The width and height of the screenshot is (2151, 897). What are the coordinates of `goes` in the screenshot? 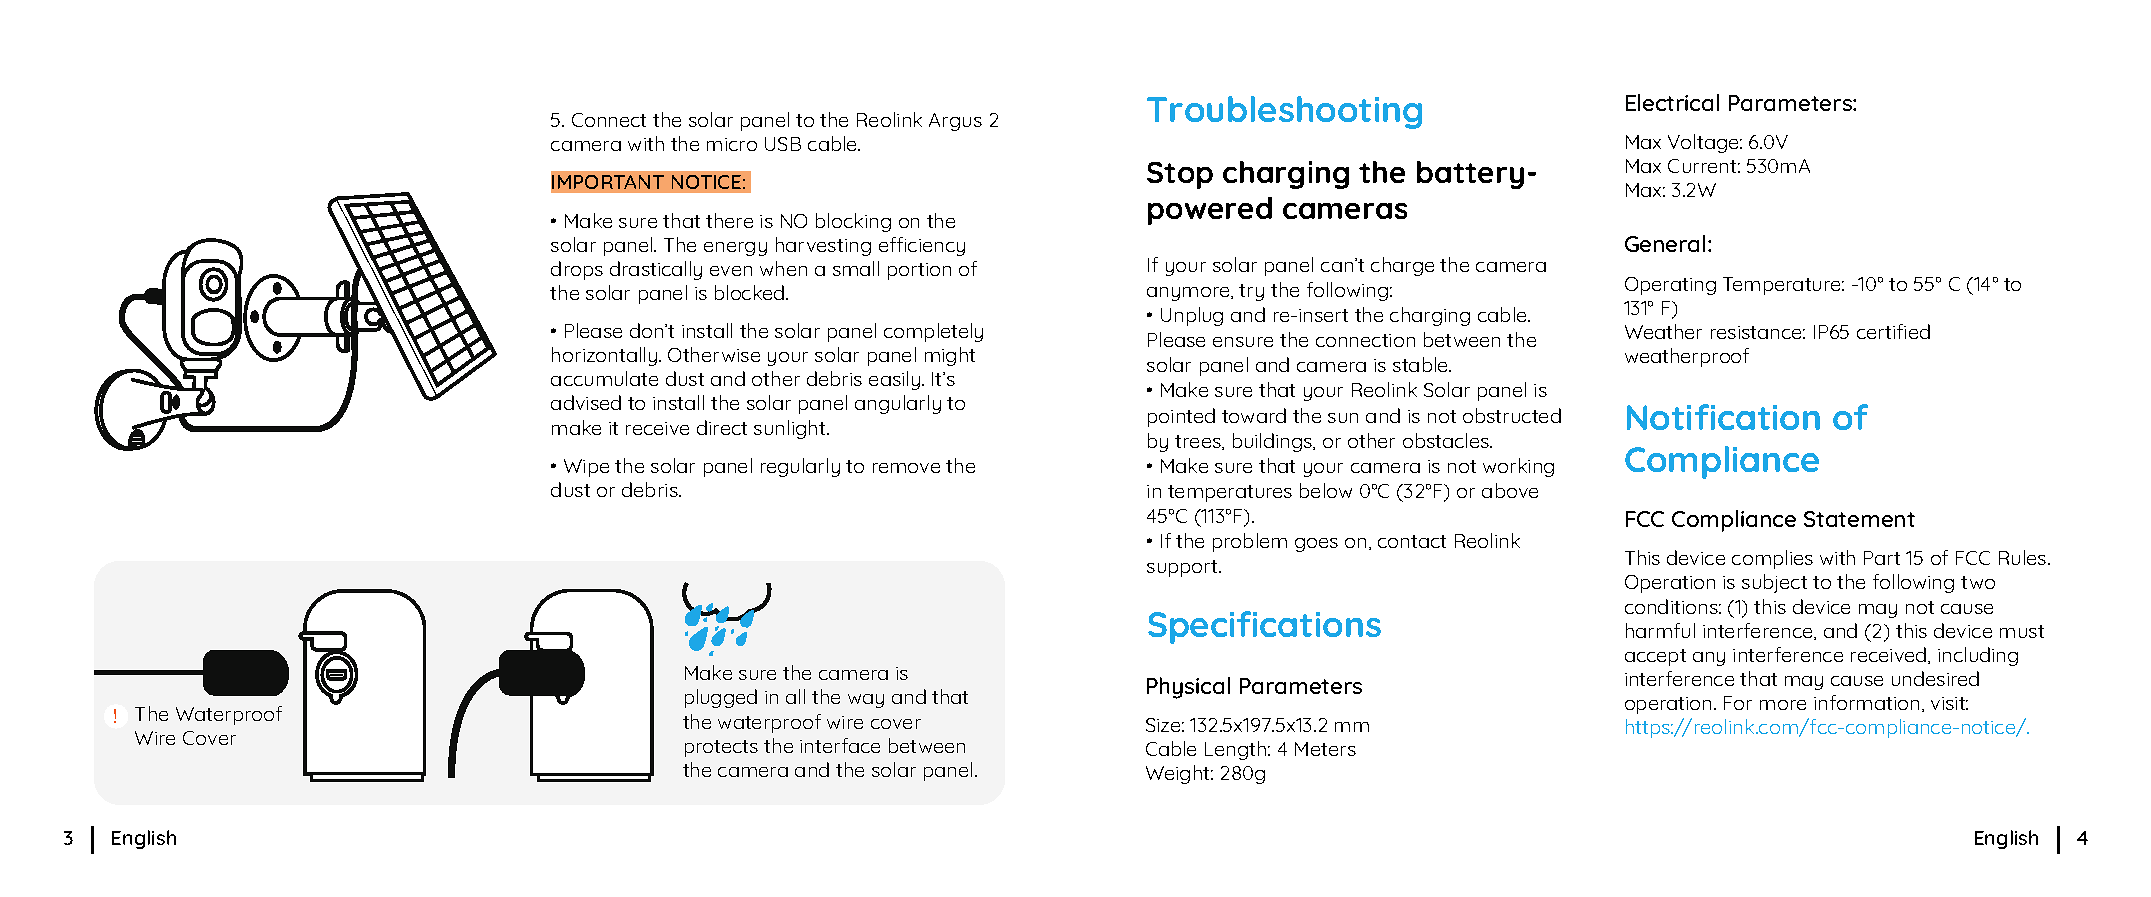 It's located at (1316, 545).
